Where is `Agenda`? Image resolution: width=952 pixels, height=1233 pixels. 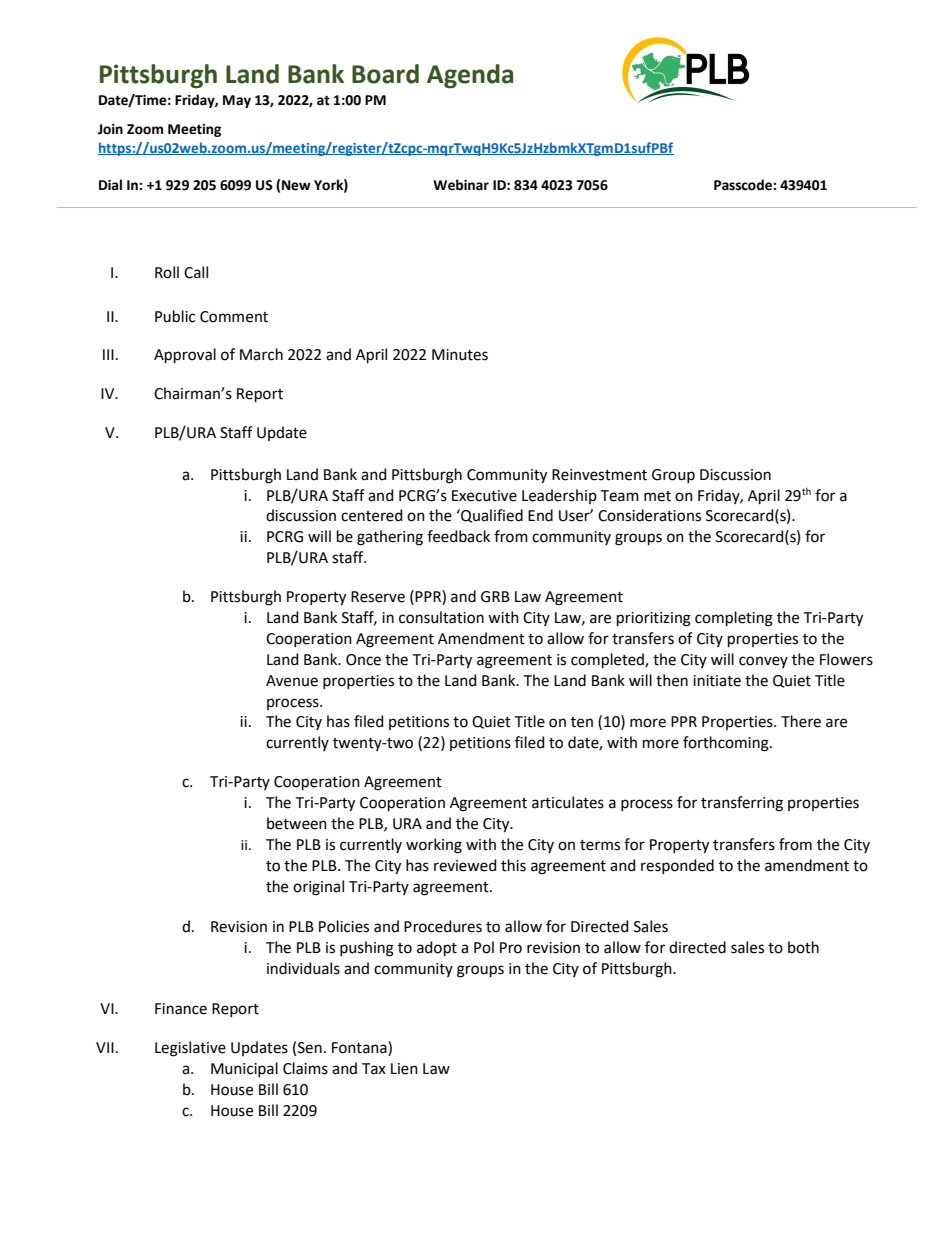 Agenda is located at coordinates (470, 76).
